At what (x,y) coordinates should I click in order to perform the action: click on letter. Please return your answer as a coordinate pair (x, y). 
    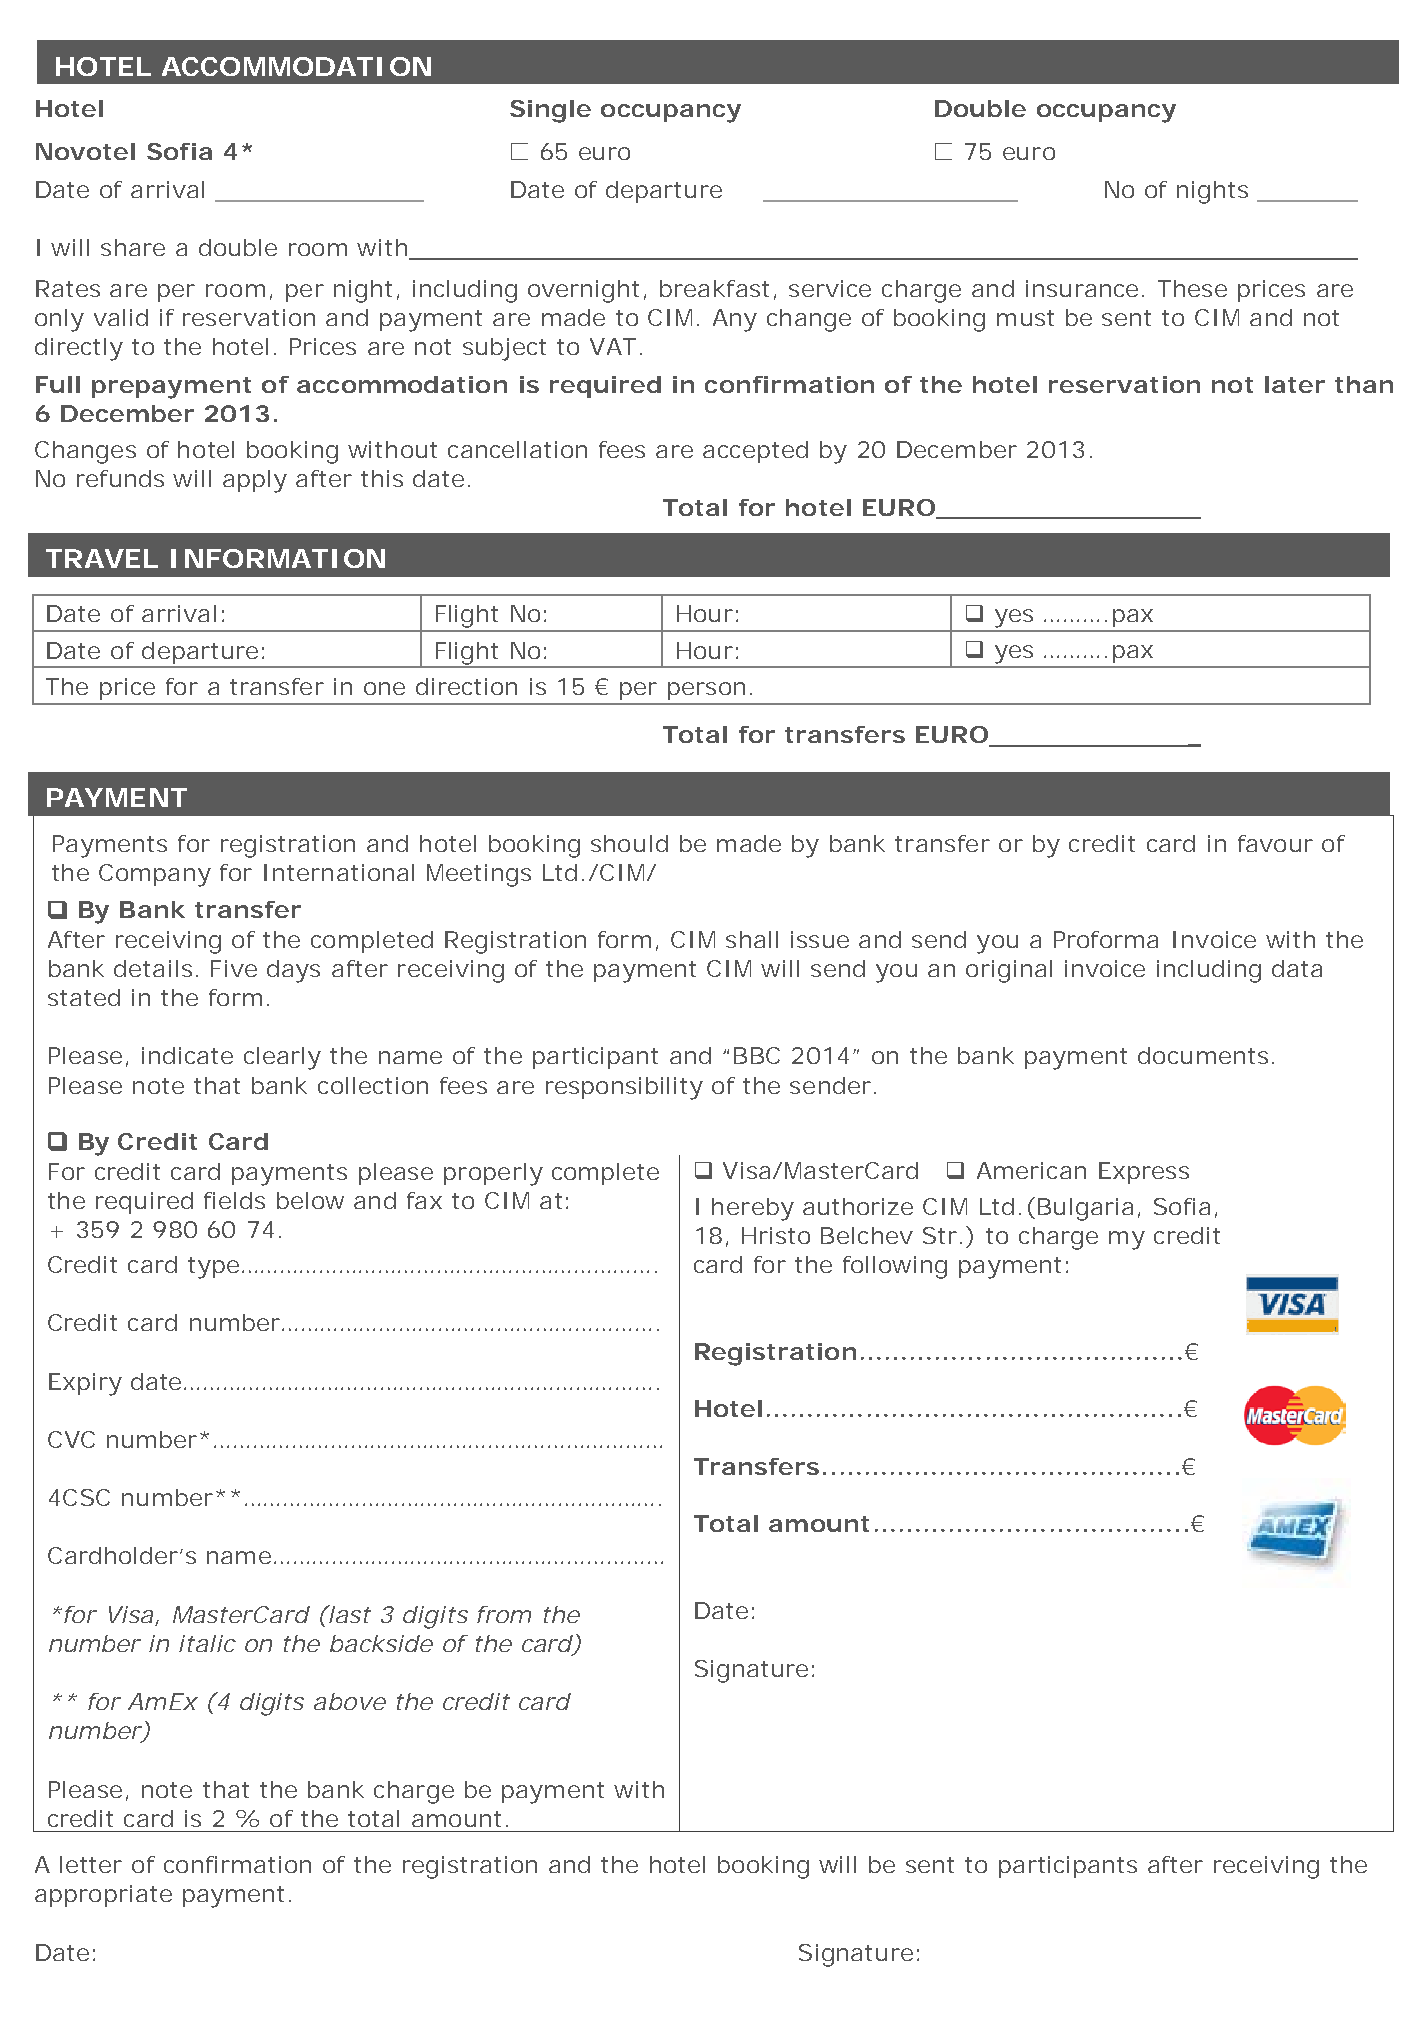
    Looking at the image, I should click on (91, 1864).
